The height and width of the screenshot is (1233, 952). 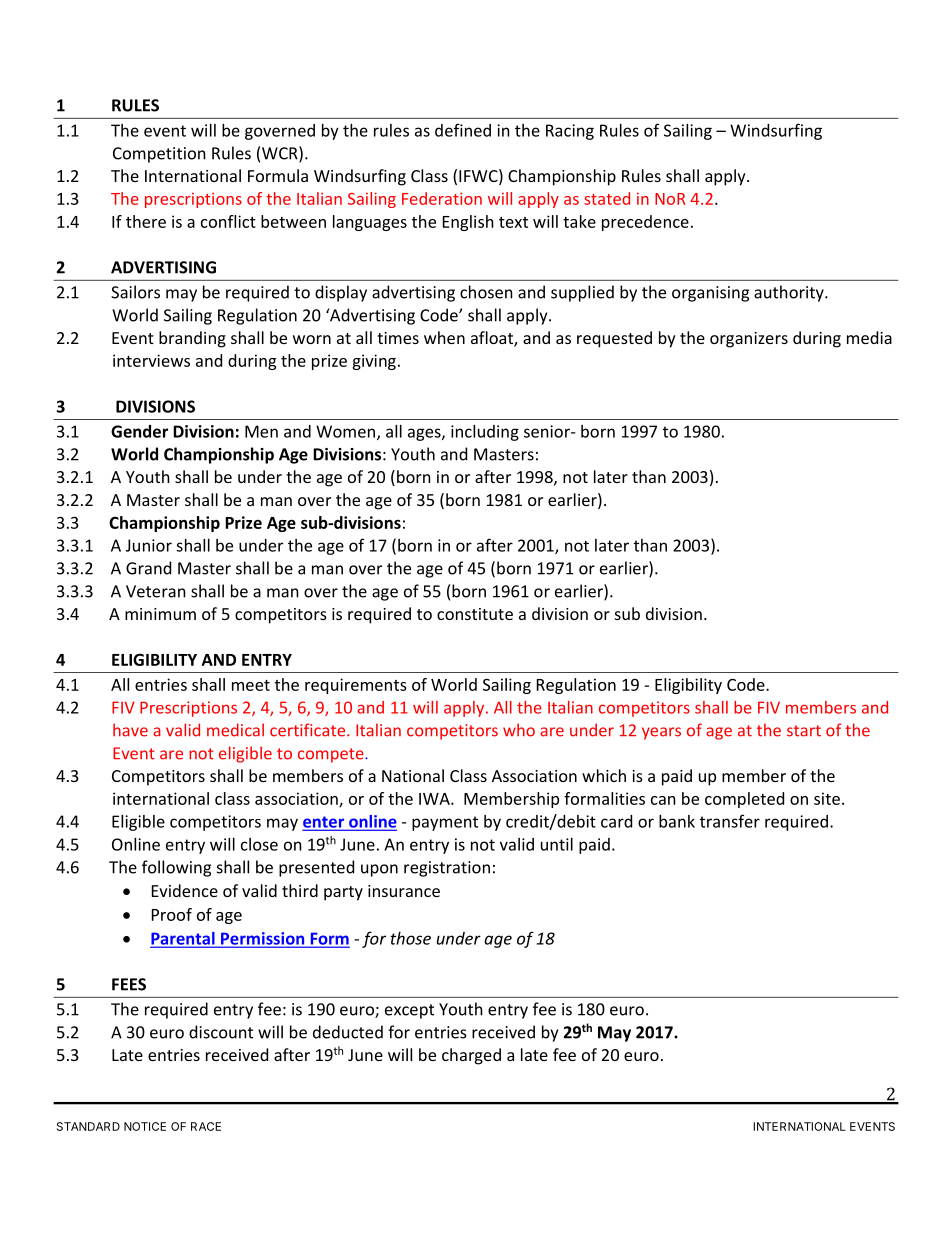 I want to click on interviews, so click(x=151, y=360).
